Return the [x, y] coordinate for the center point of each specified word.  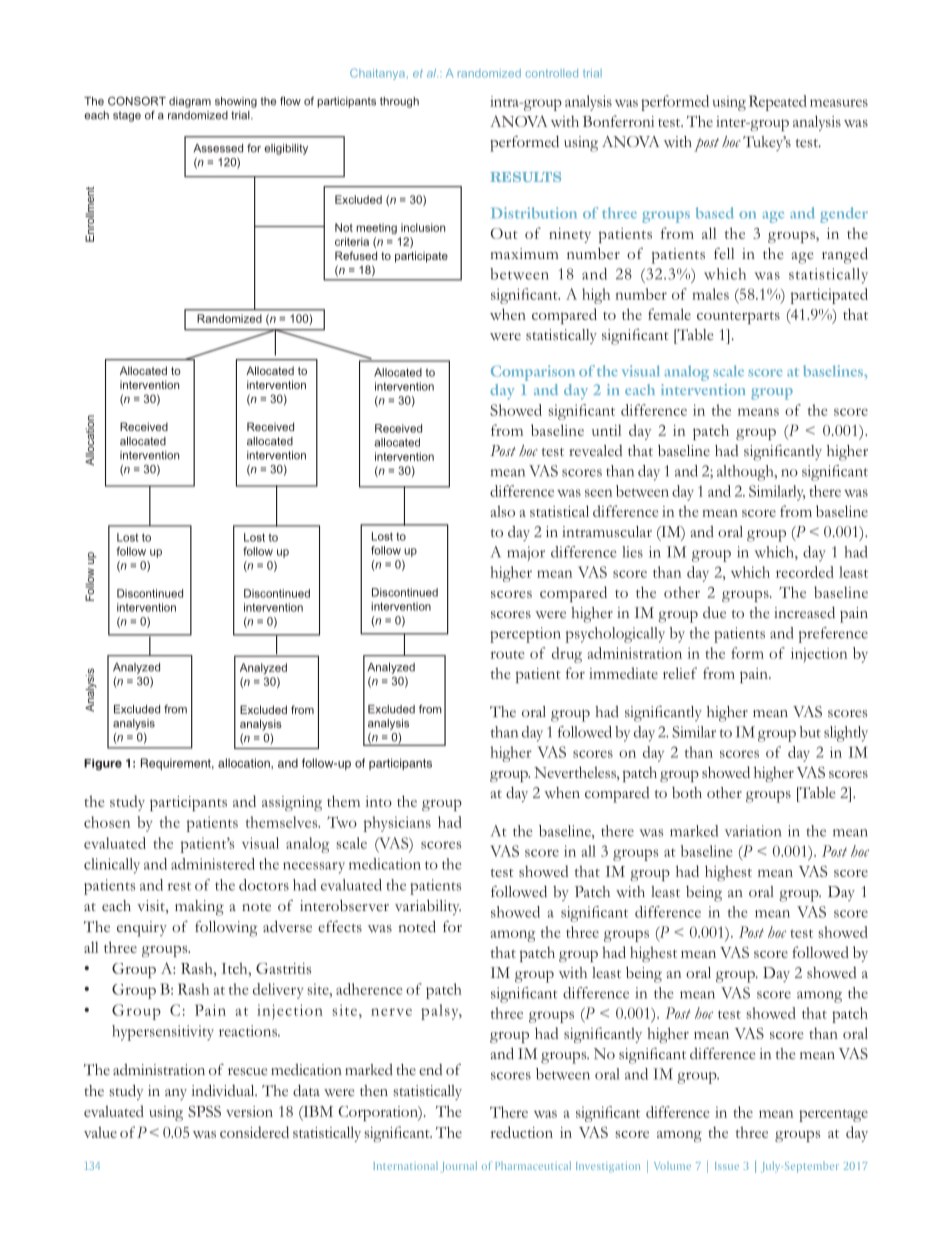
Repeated [778, 103]
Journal [459, 1167]
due [714, 612]
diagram [190, 102]
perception [525, 635]
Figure [103, 764]
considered [254, 1132]
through [399, 102]
